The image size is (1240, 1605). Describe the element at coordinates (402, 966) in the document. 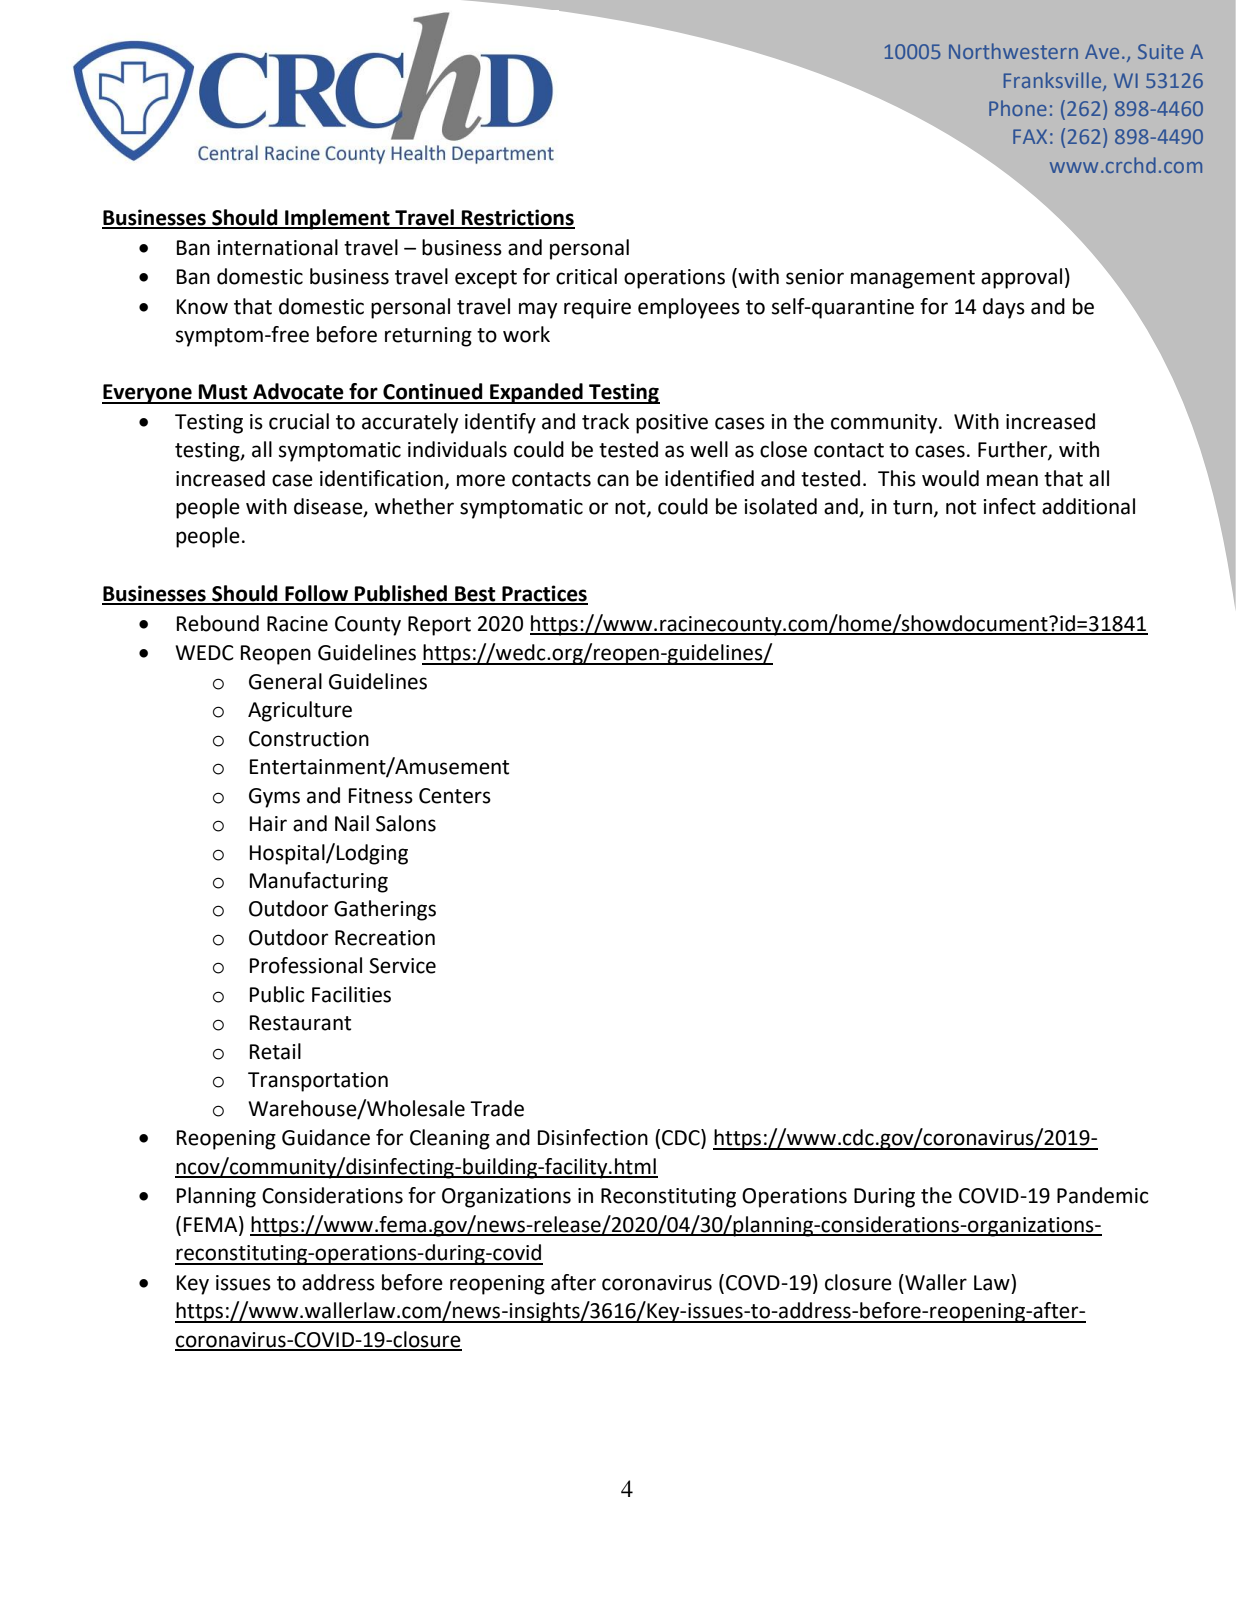

I see `Service` at that location.
